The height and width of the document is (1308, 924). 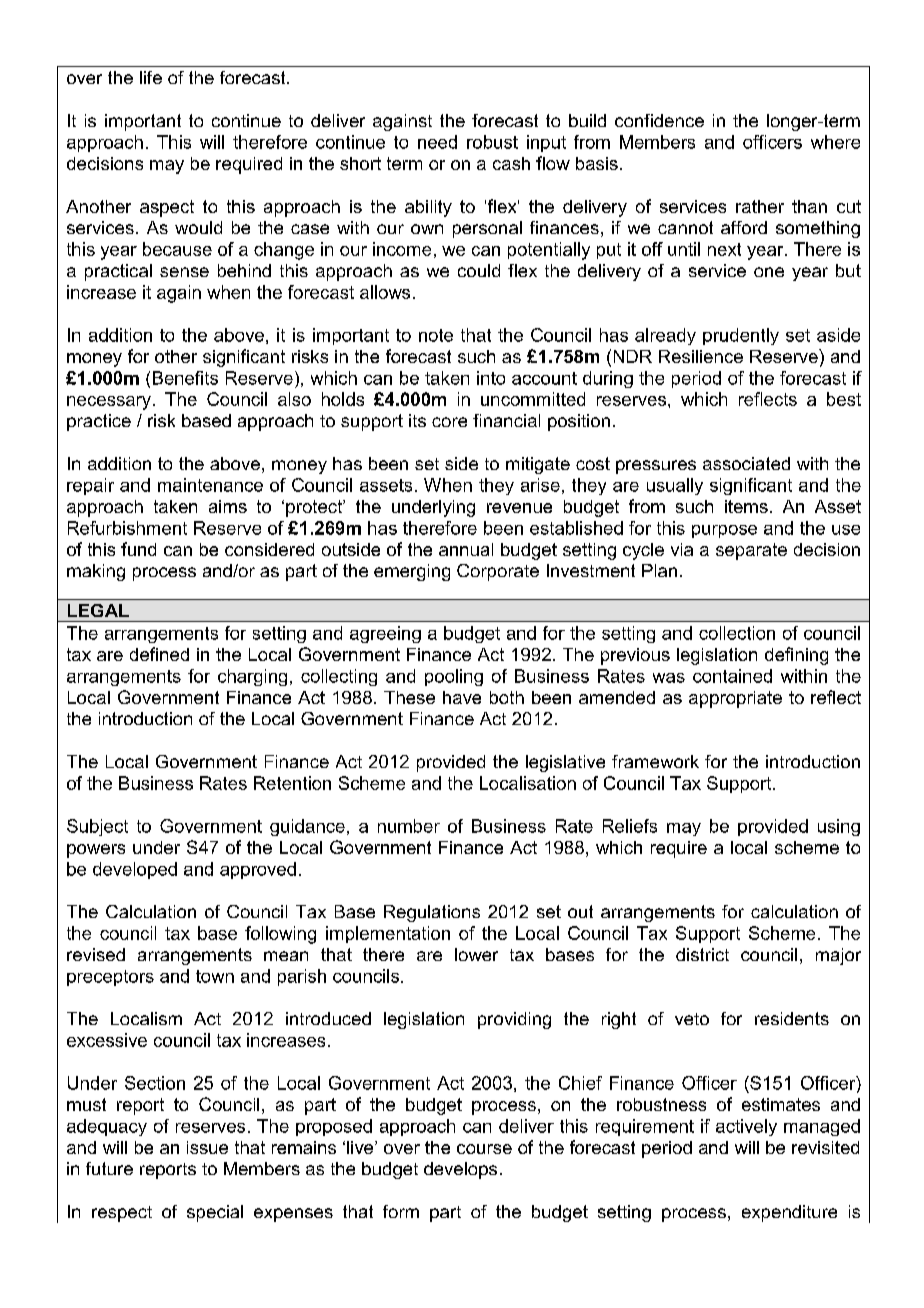 I want to click on Regulations, so click(x=432, y=913).
